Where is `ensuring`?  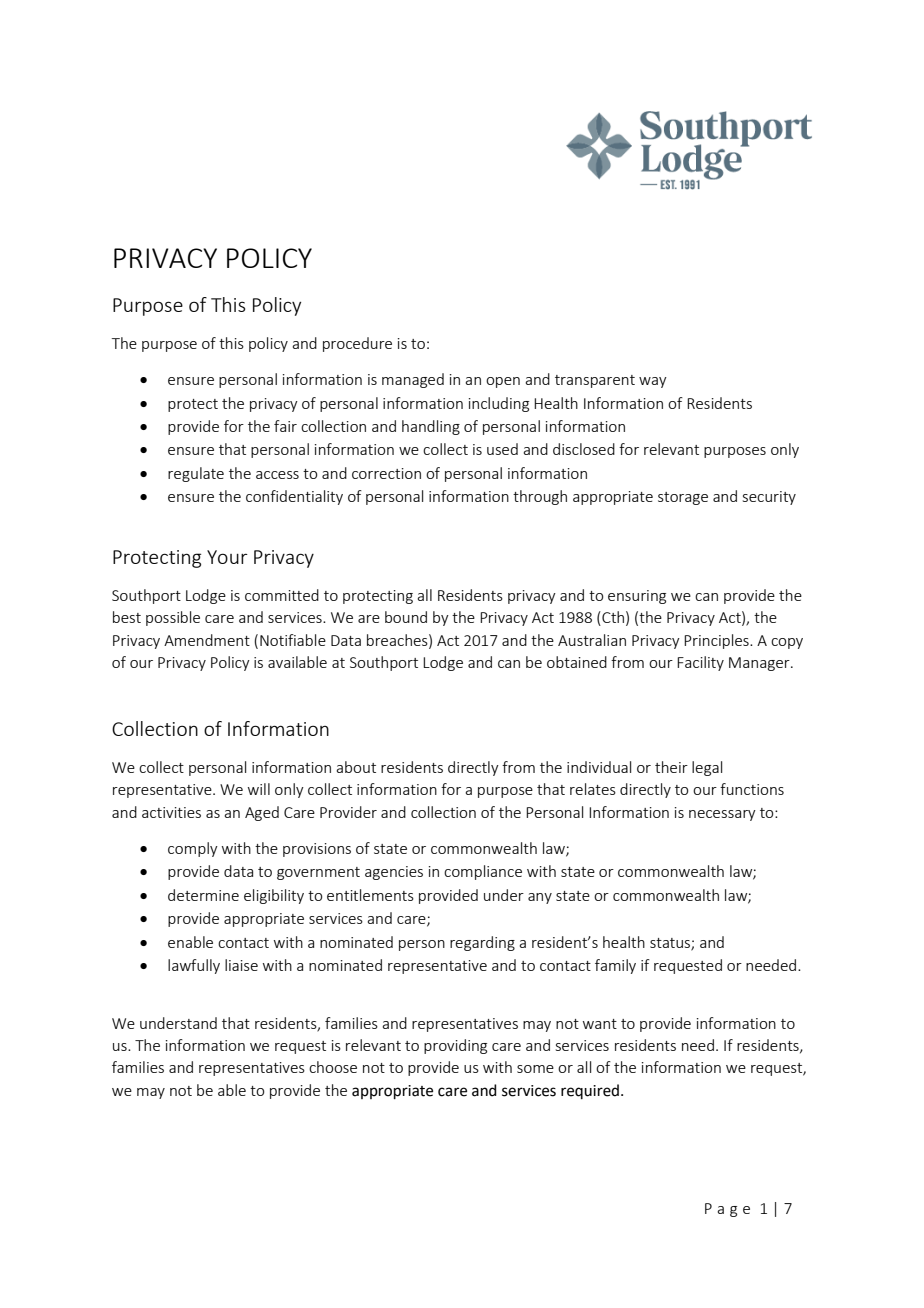
ensuring is located at coordinates (637, 597).
